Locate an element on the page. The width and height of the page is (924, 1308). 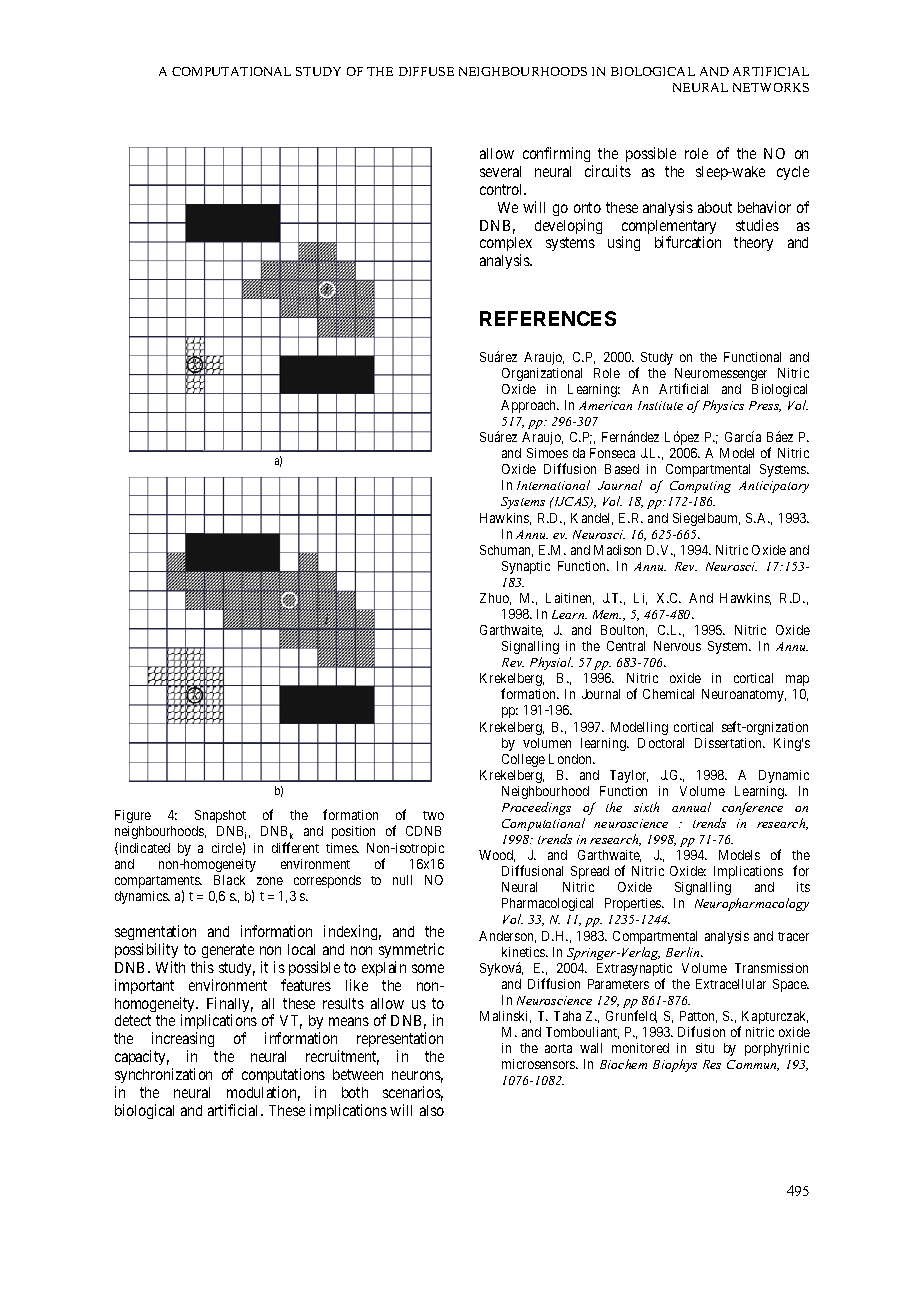
Black is located at coordinates (229, 880).
